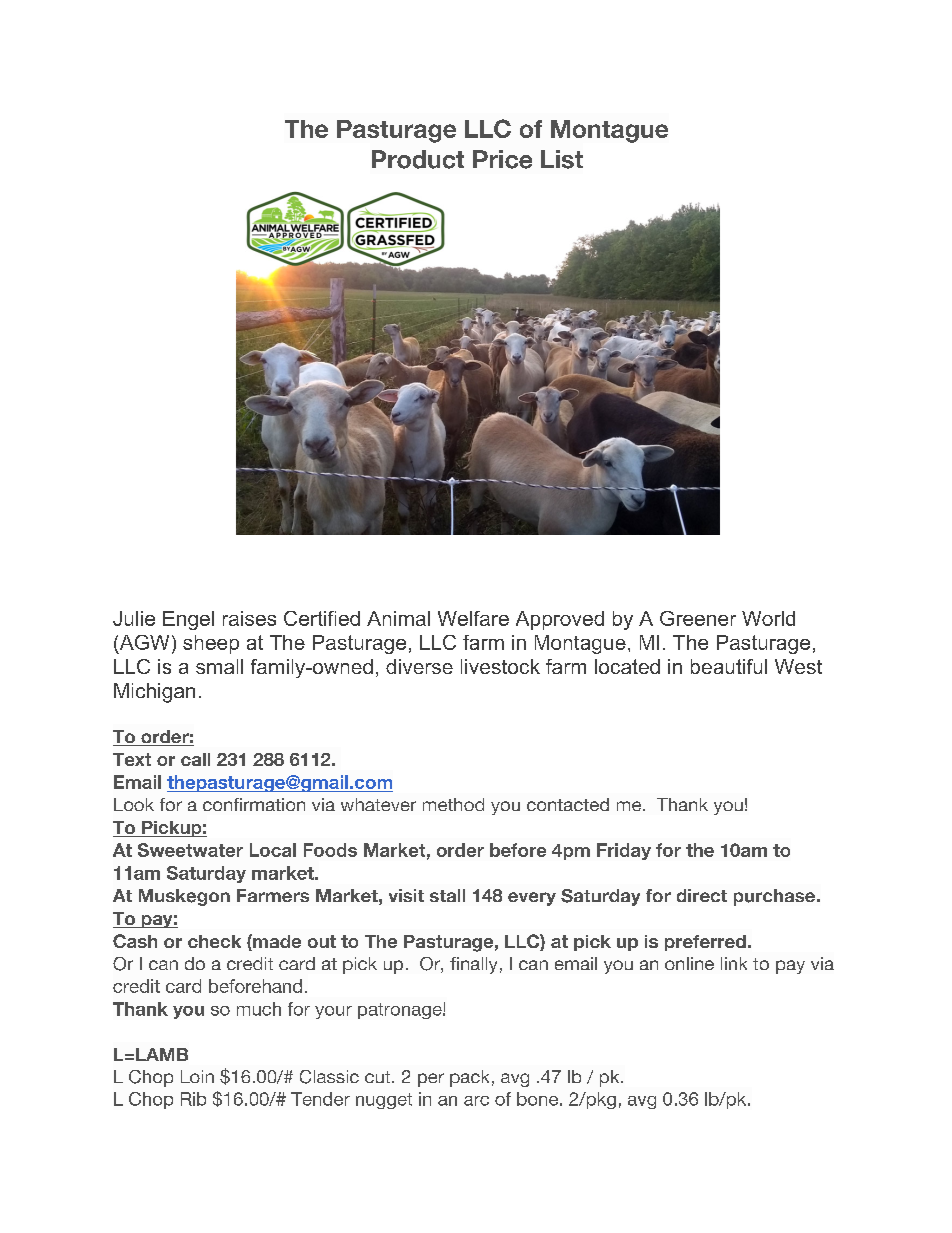  I want to click on Product, so click(418, 159).
